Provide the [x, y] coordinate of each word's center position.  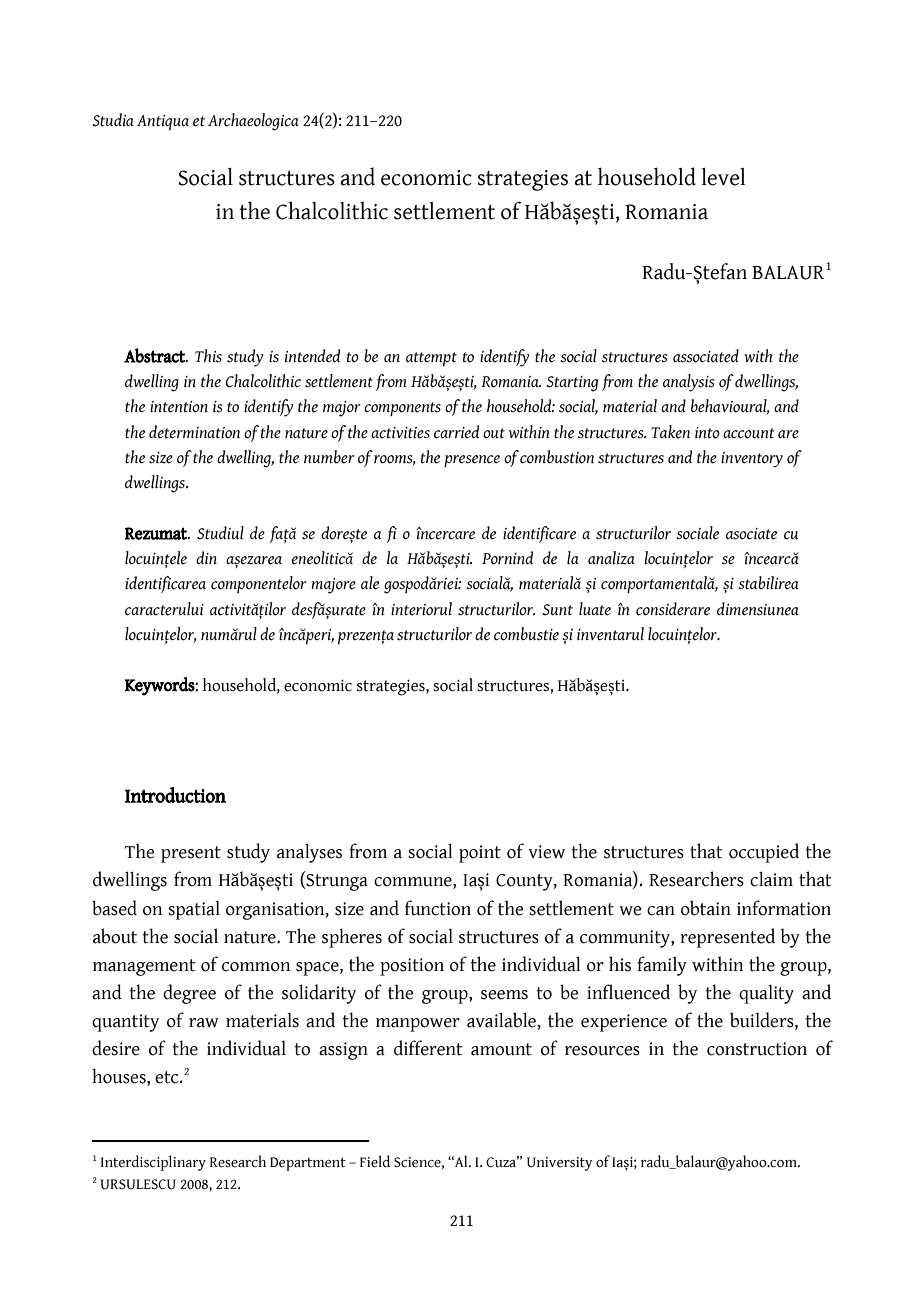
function [438, 908]
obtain [706, 908]
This [208, 356]
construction [757, 1049]
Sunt [558, 610]
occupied [764, 853]
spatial [194, 910]
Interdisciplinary [153, 1163]
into [707, 433]
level [724, 177]
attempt [431, 359]
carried [456, 432]
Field [375, 1161]
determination [194, 432]
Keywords [160, 686]
